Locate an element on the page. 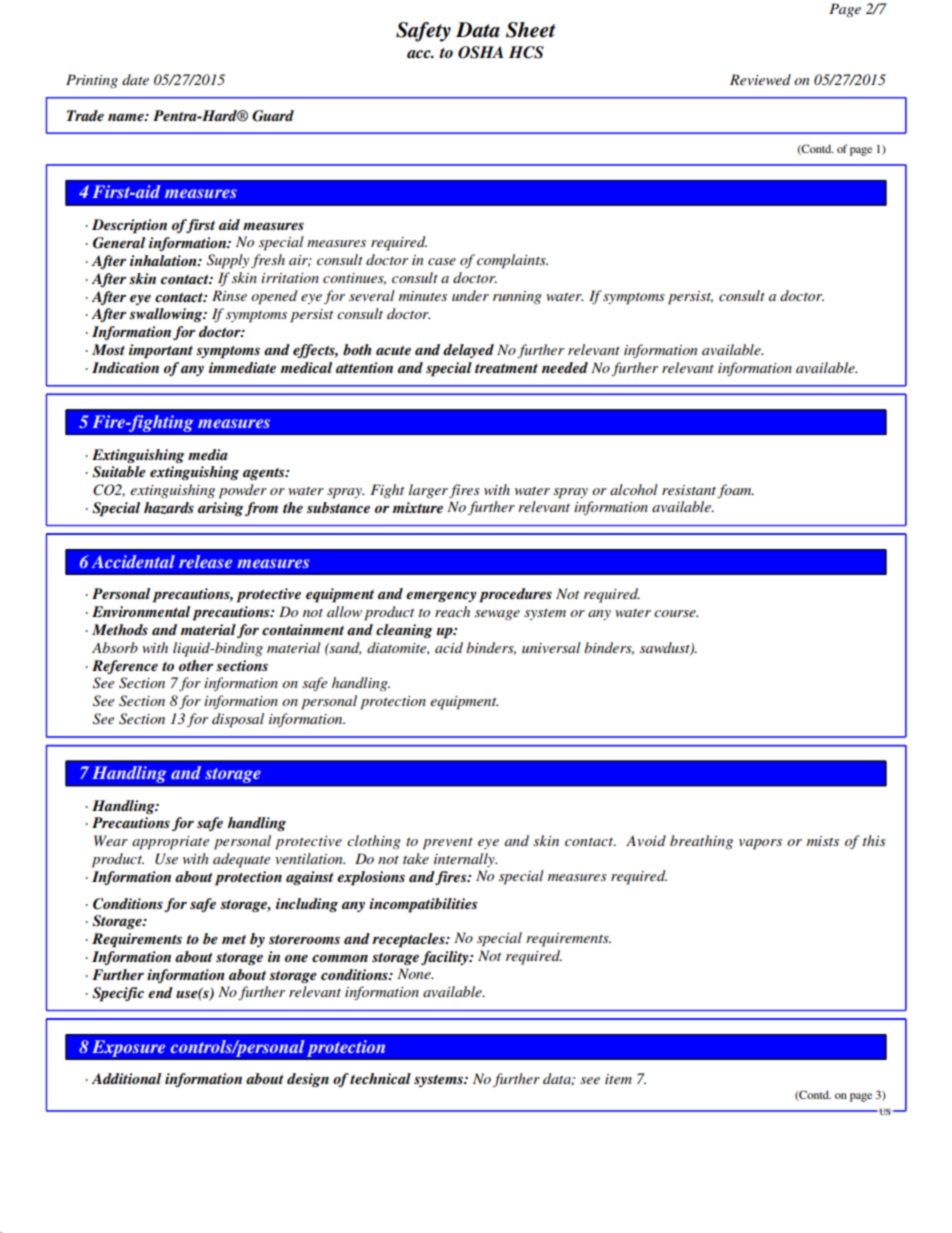  mists is located at coordinates (823, 841).
